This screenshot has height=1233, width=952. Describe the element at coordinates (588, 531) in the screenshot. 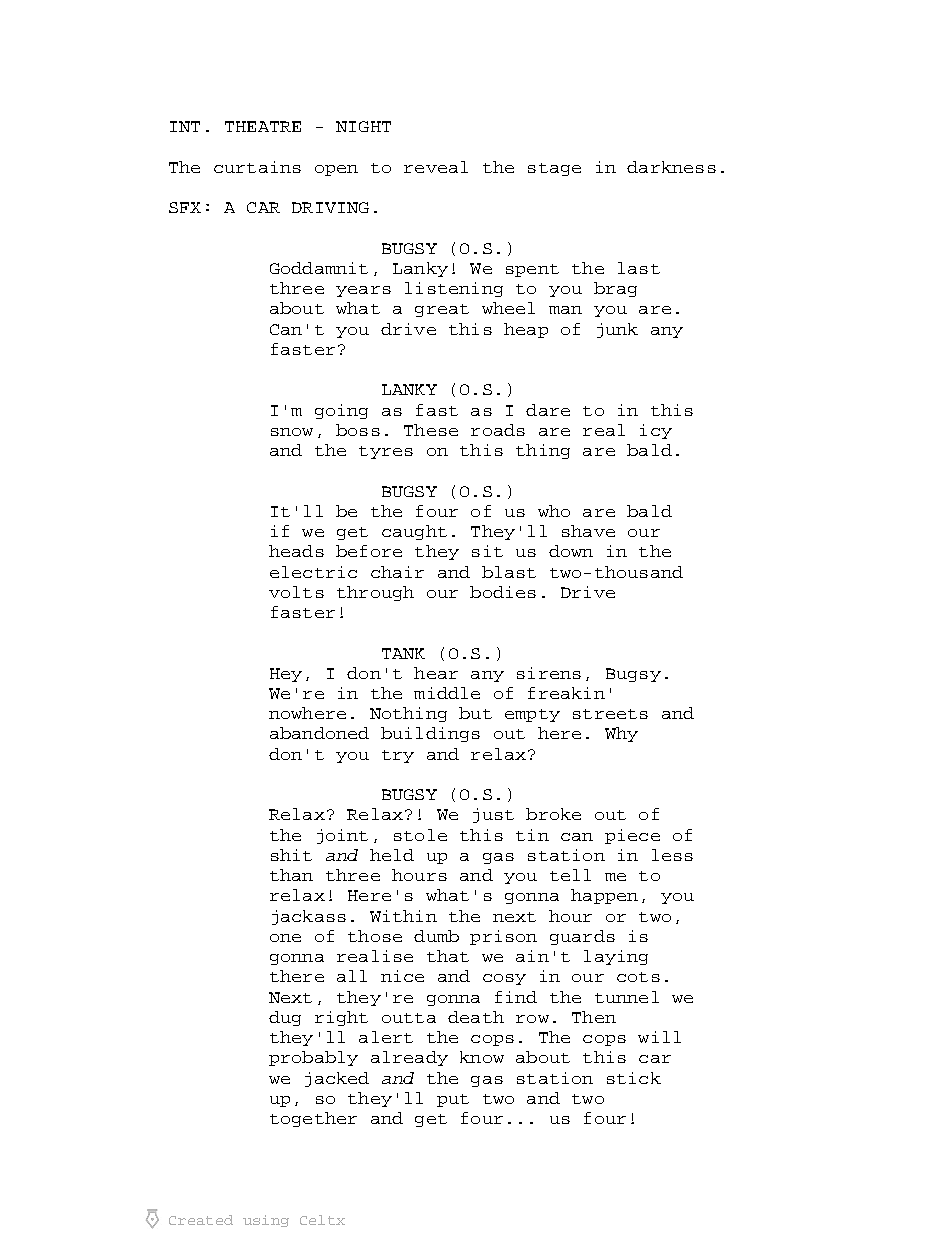

I see `shave` at that location.
